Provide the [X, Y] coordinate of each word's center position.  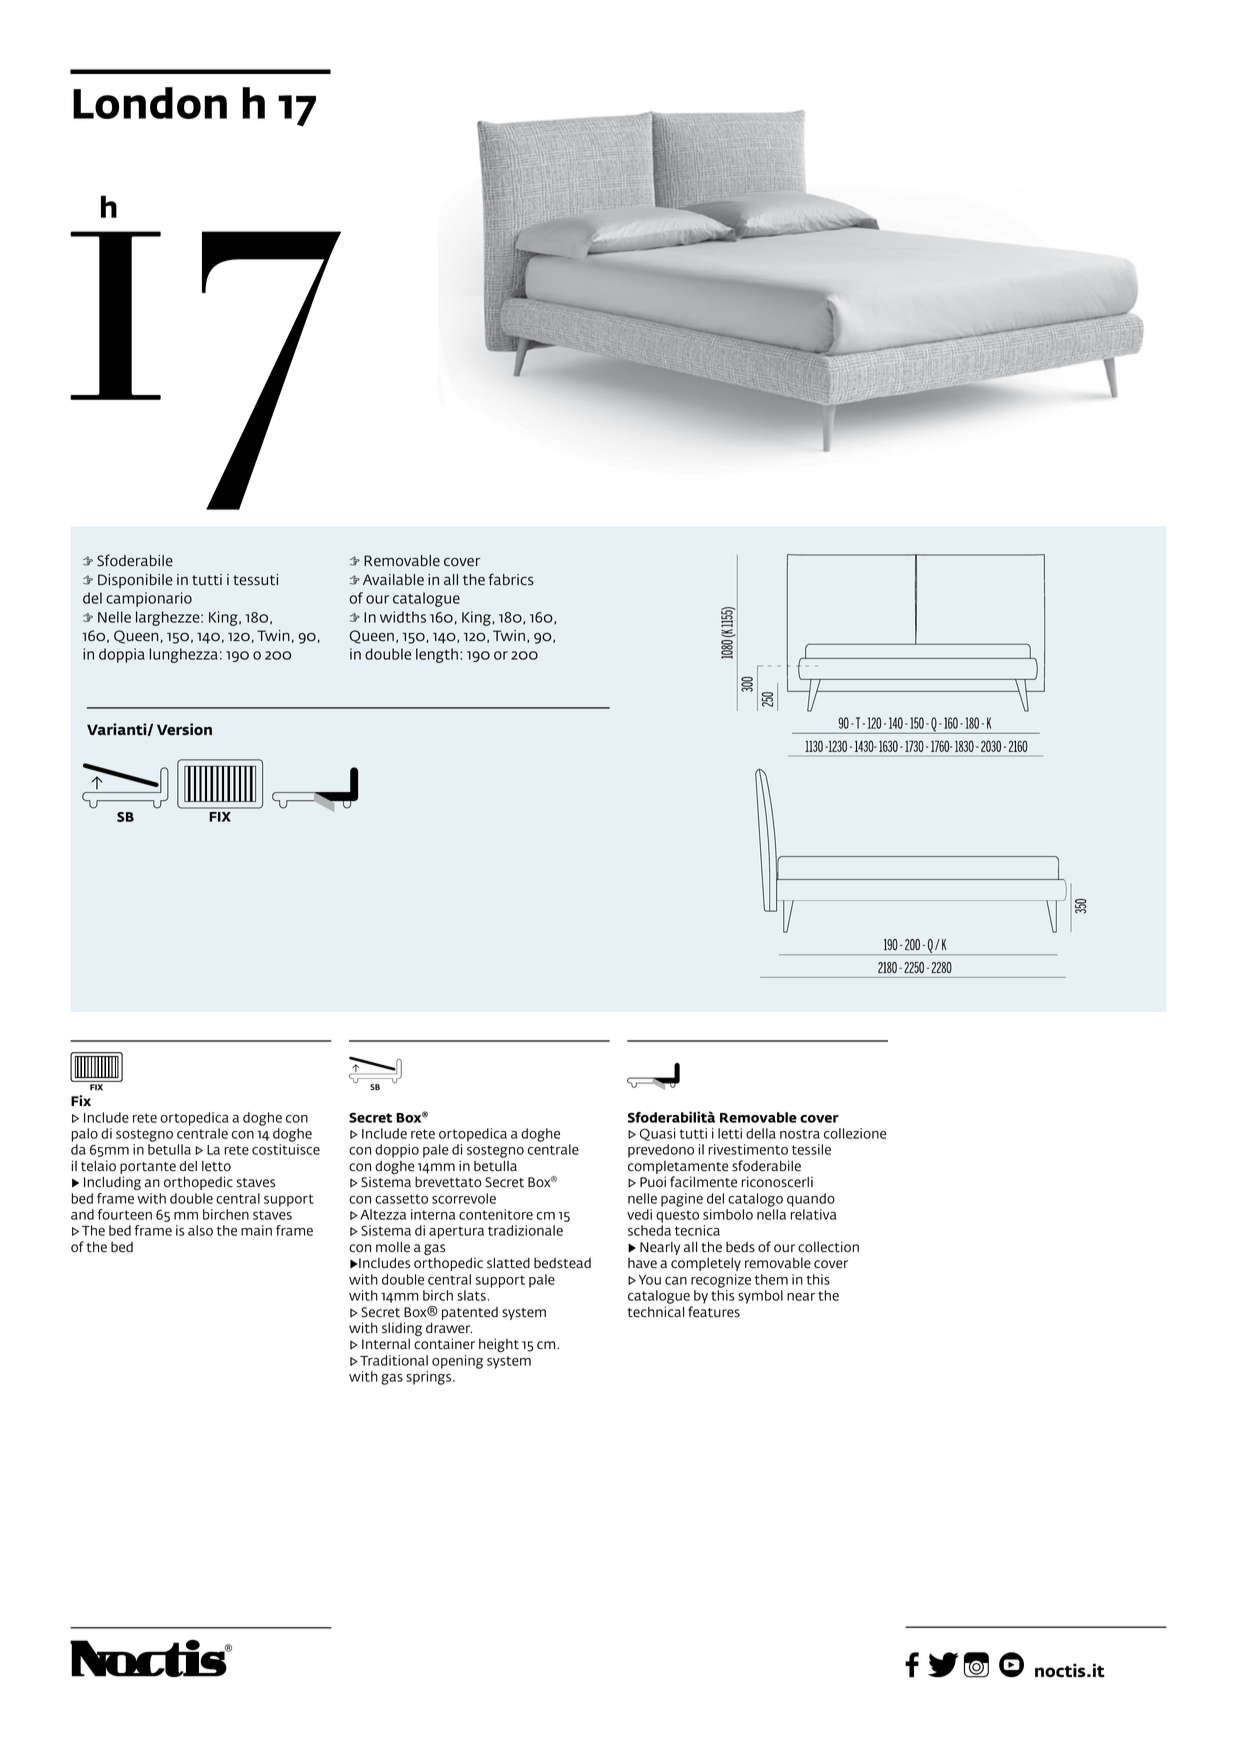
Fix [81, 1100]
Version [184, 729]
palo [84, 1135]
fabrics [511, 579]
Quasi [657, 1134]
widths [403, 617]
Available [393, 580]
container [444, 1344]
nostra [800, 1134]
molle [393, 1247]
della [761, 1133]
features [714, 1312]
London [150, 103]
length [437, 655]
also [200, 1230]
